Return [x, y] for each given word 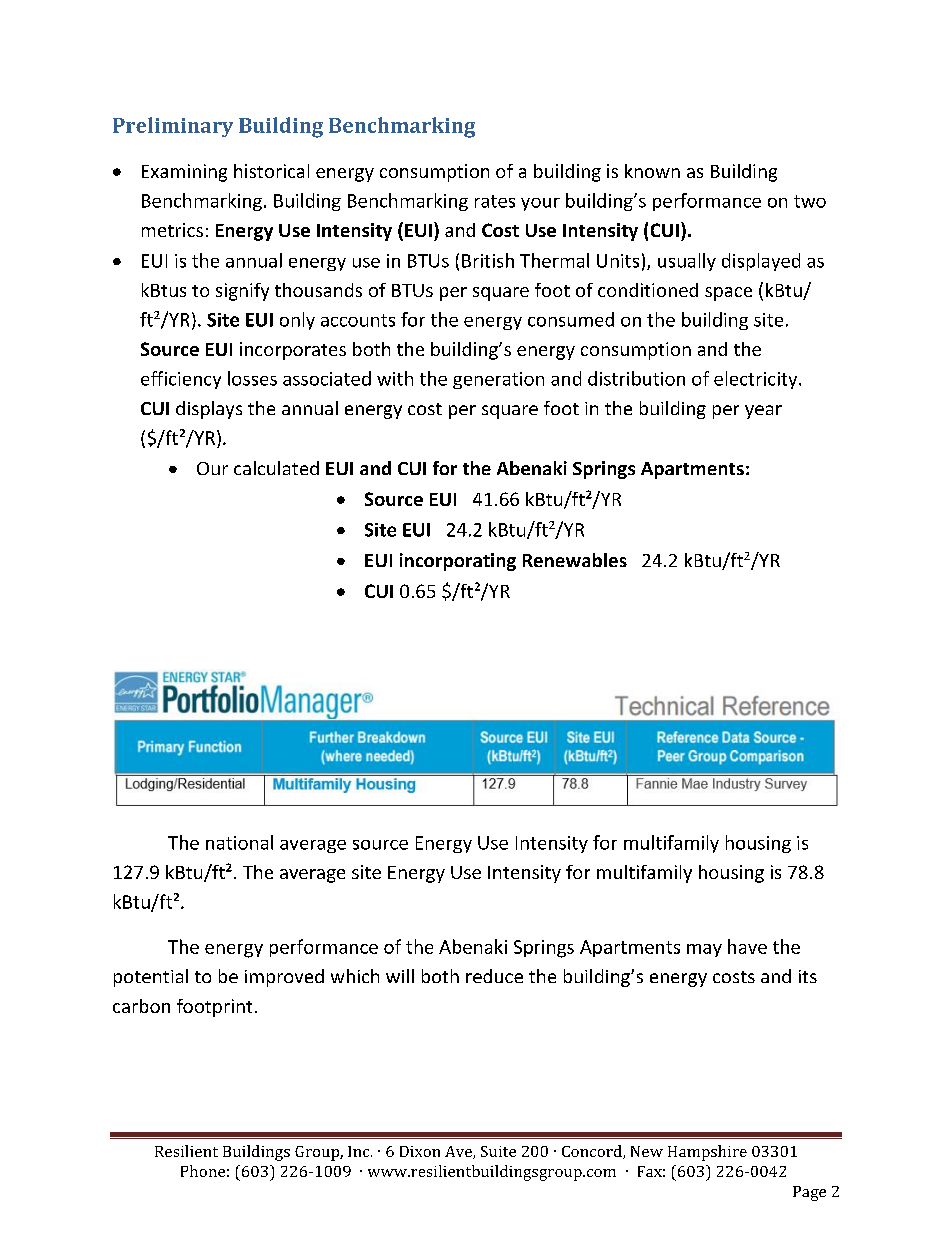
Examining [184, 173]
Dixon [420, 1151]
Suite [498, 1151]
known [652, 171]
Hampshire [707, 1153]
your [540, 204]
